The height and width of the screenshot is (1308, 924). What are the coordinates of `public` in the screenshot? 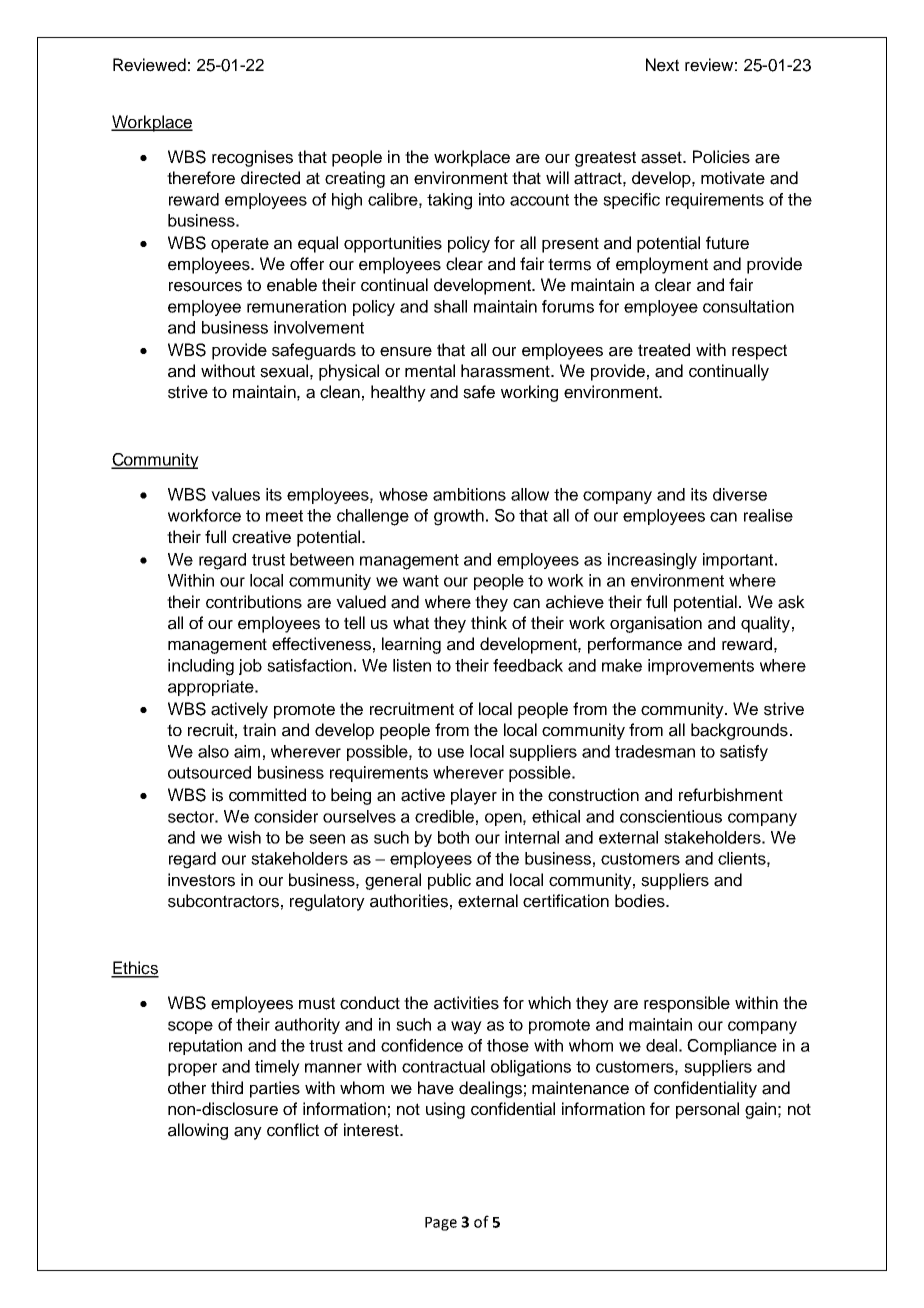 It's located at (449, 881).
